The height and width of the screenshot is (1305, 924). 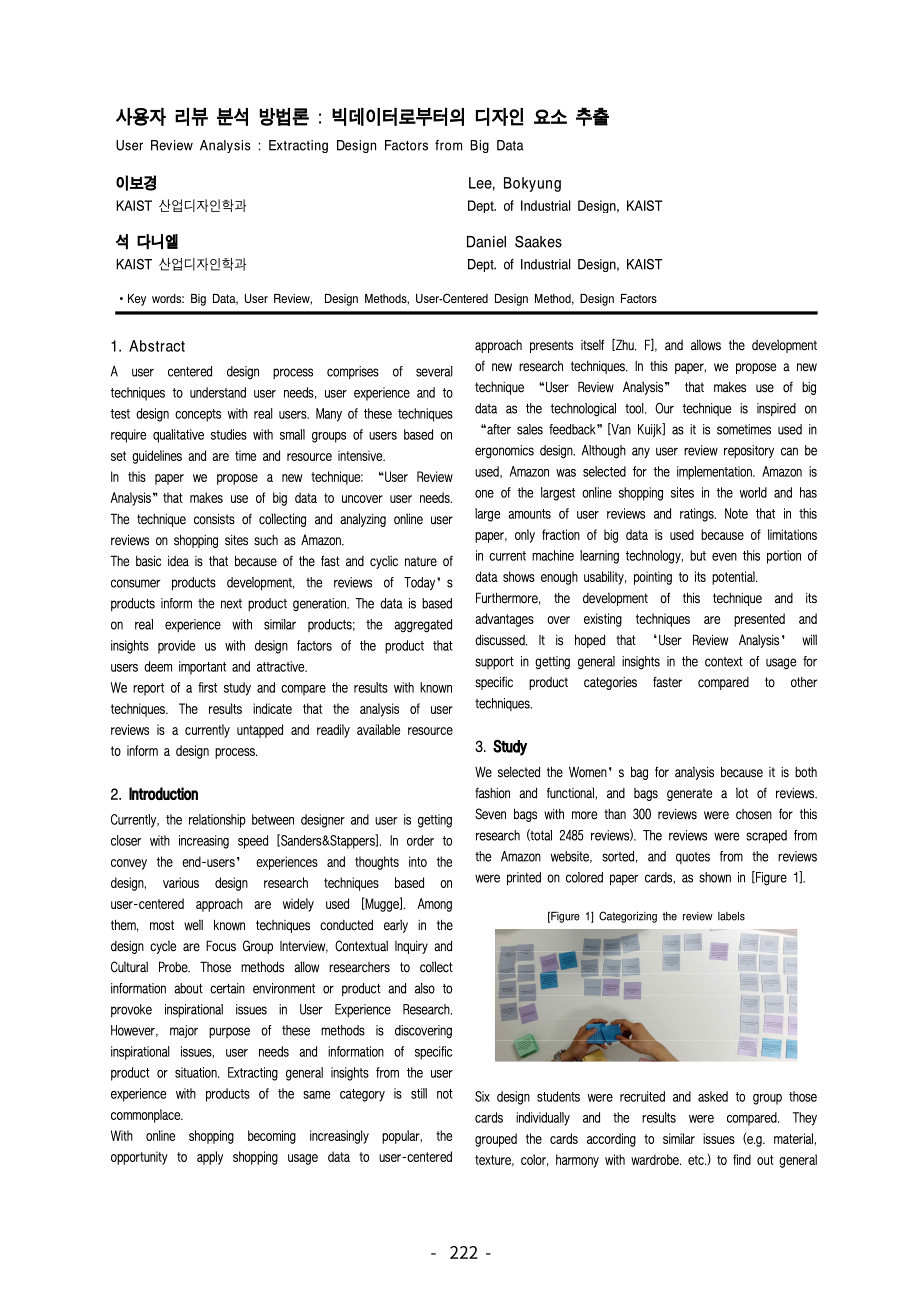 I want to click on support, so click(x=494, y=662).
